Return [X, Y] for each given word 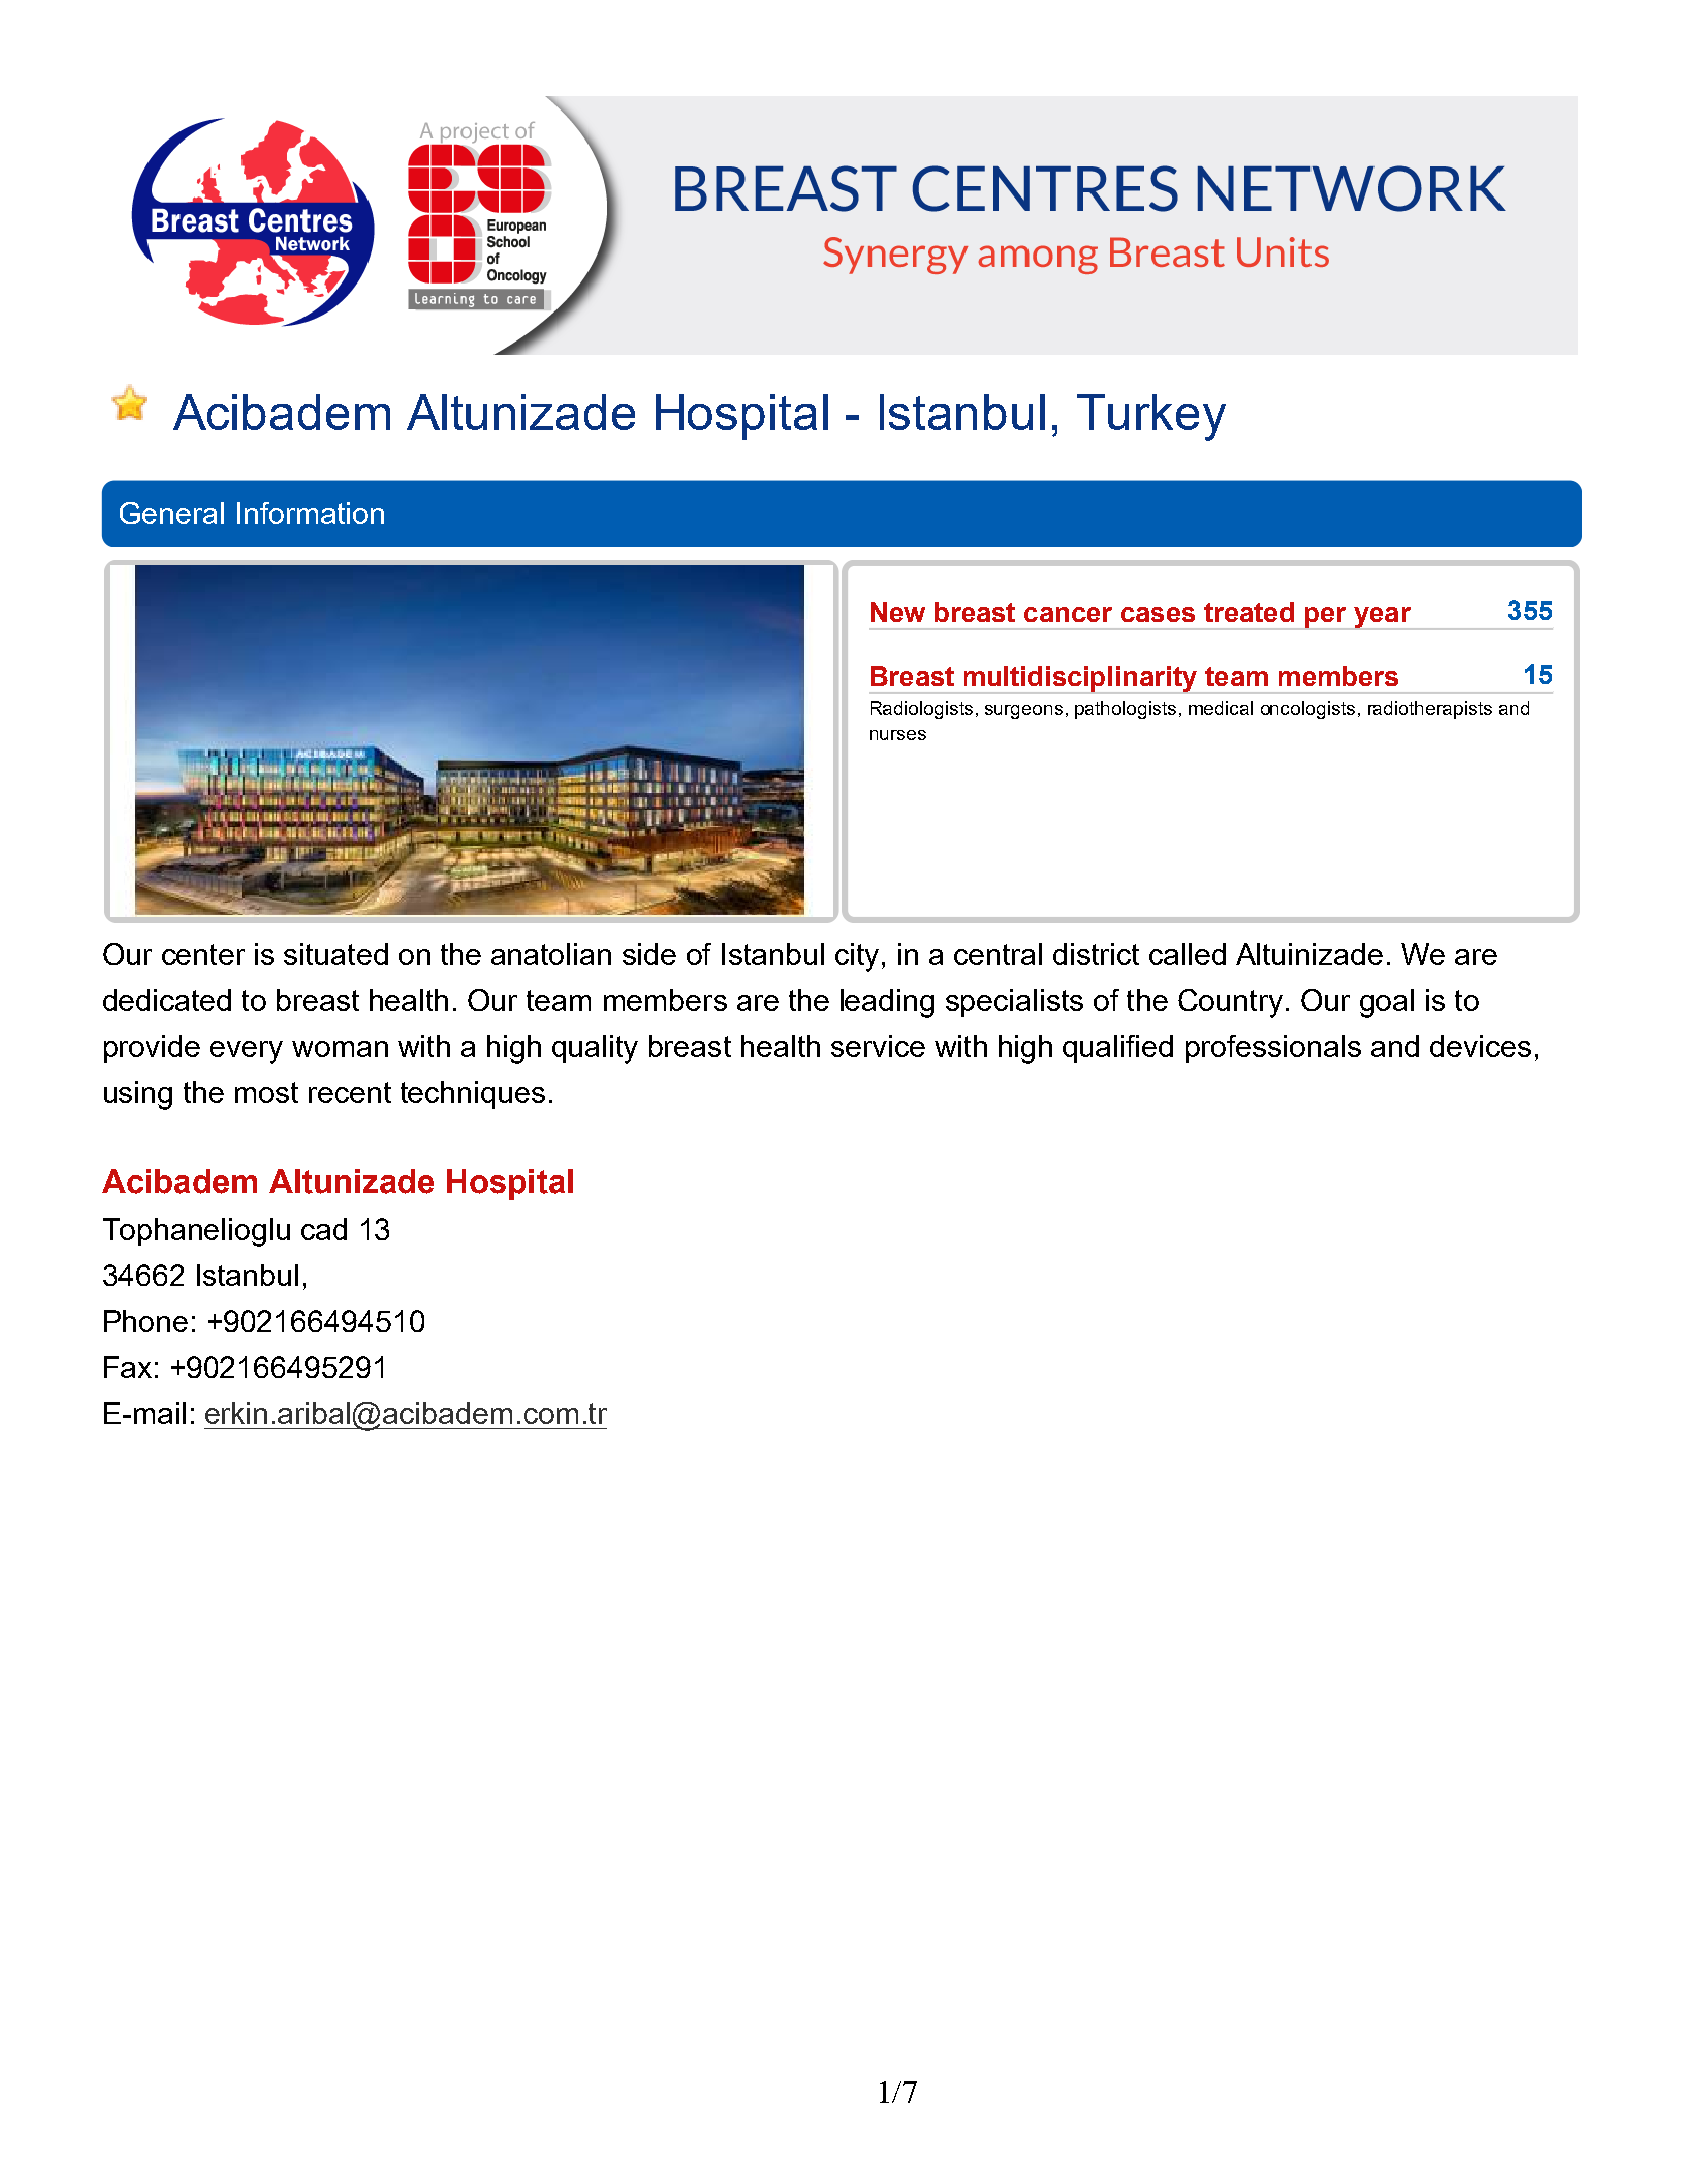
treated [1249, 612]
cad [324, 1229]
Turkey [1151, 417]
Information [310, 513]
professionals [1273, 1049]
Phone [146, 1321]
